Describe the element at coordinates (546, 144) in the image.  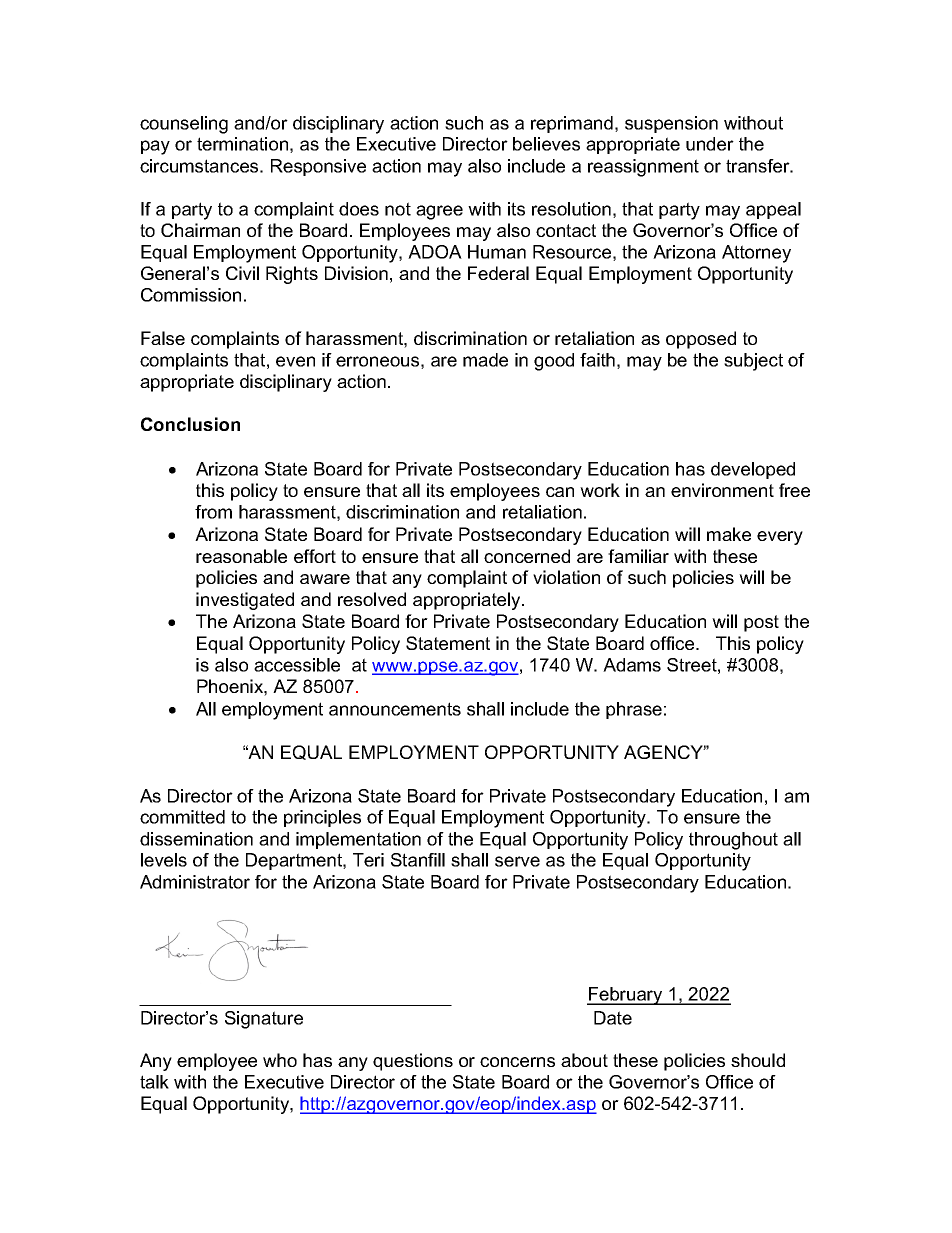
I see `believes` at that location.
